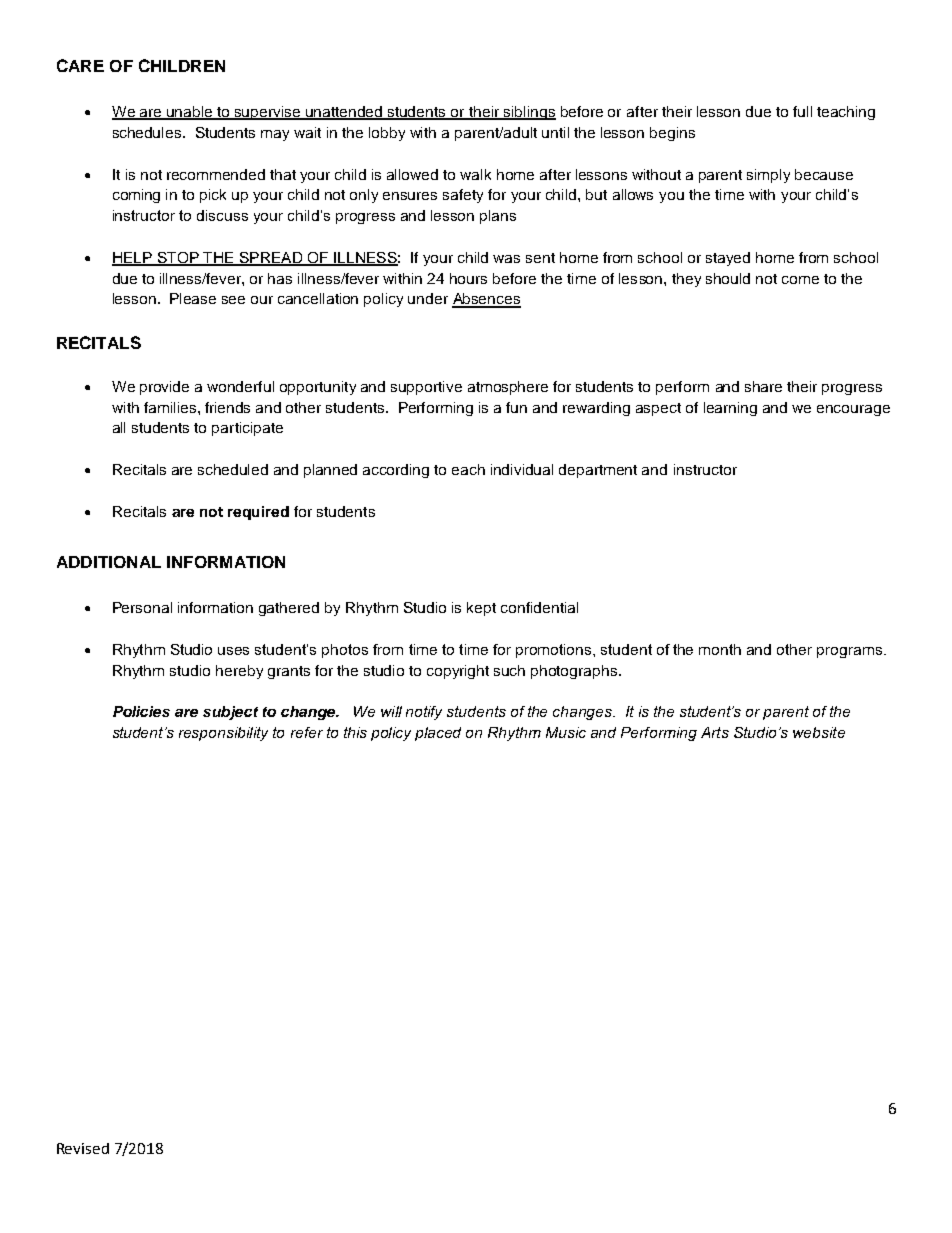  What do you see at coordinates (190, 112) in the screenshot?
I see `unable` at bounding box center [190, 112].
